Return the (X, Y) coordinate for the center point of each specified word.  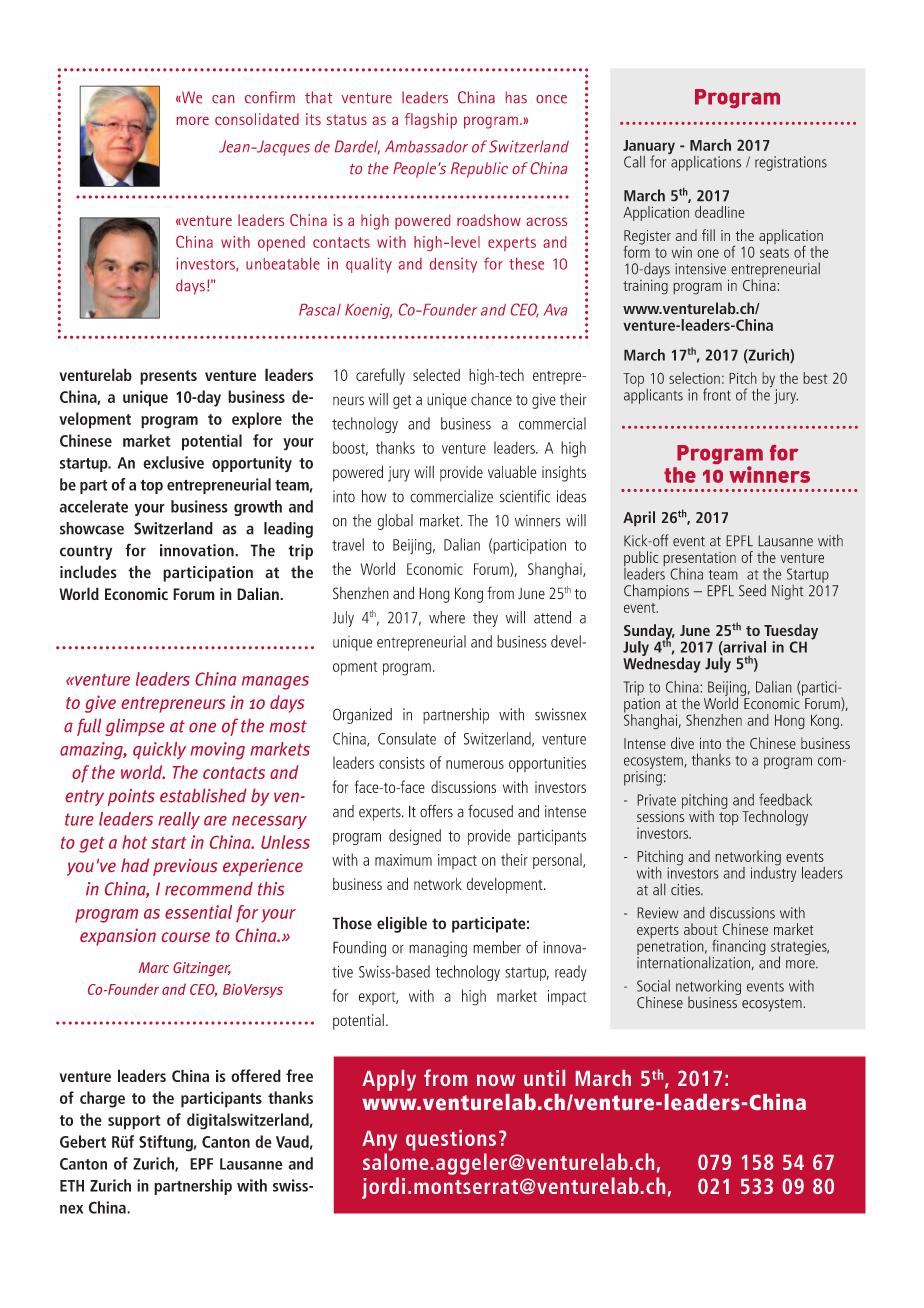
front (717, 394)
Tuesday (791, 633)
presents (168, 377)
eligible (402, 924)
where (447, 617)
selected (436, 375)
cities (686, 890)
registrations (791, 163)
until (544, 1078)
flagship (431, 121)
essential (198, 912)
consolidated (257, 119)
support (134, 1122)
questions (451, 1140)
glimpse (135, 727)
